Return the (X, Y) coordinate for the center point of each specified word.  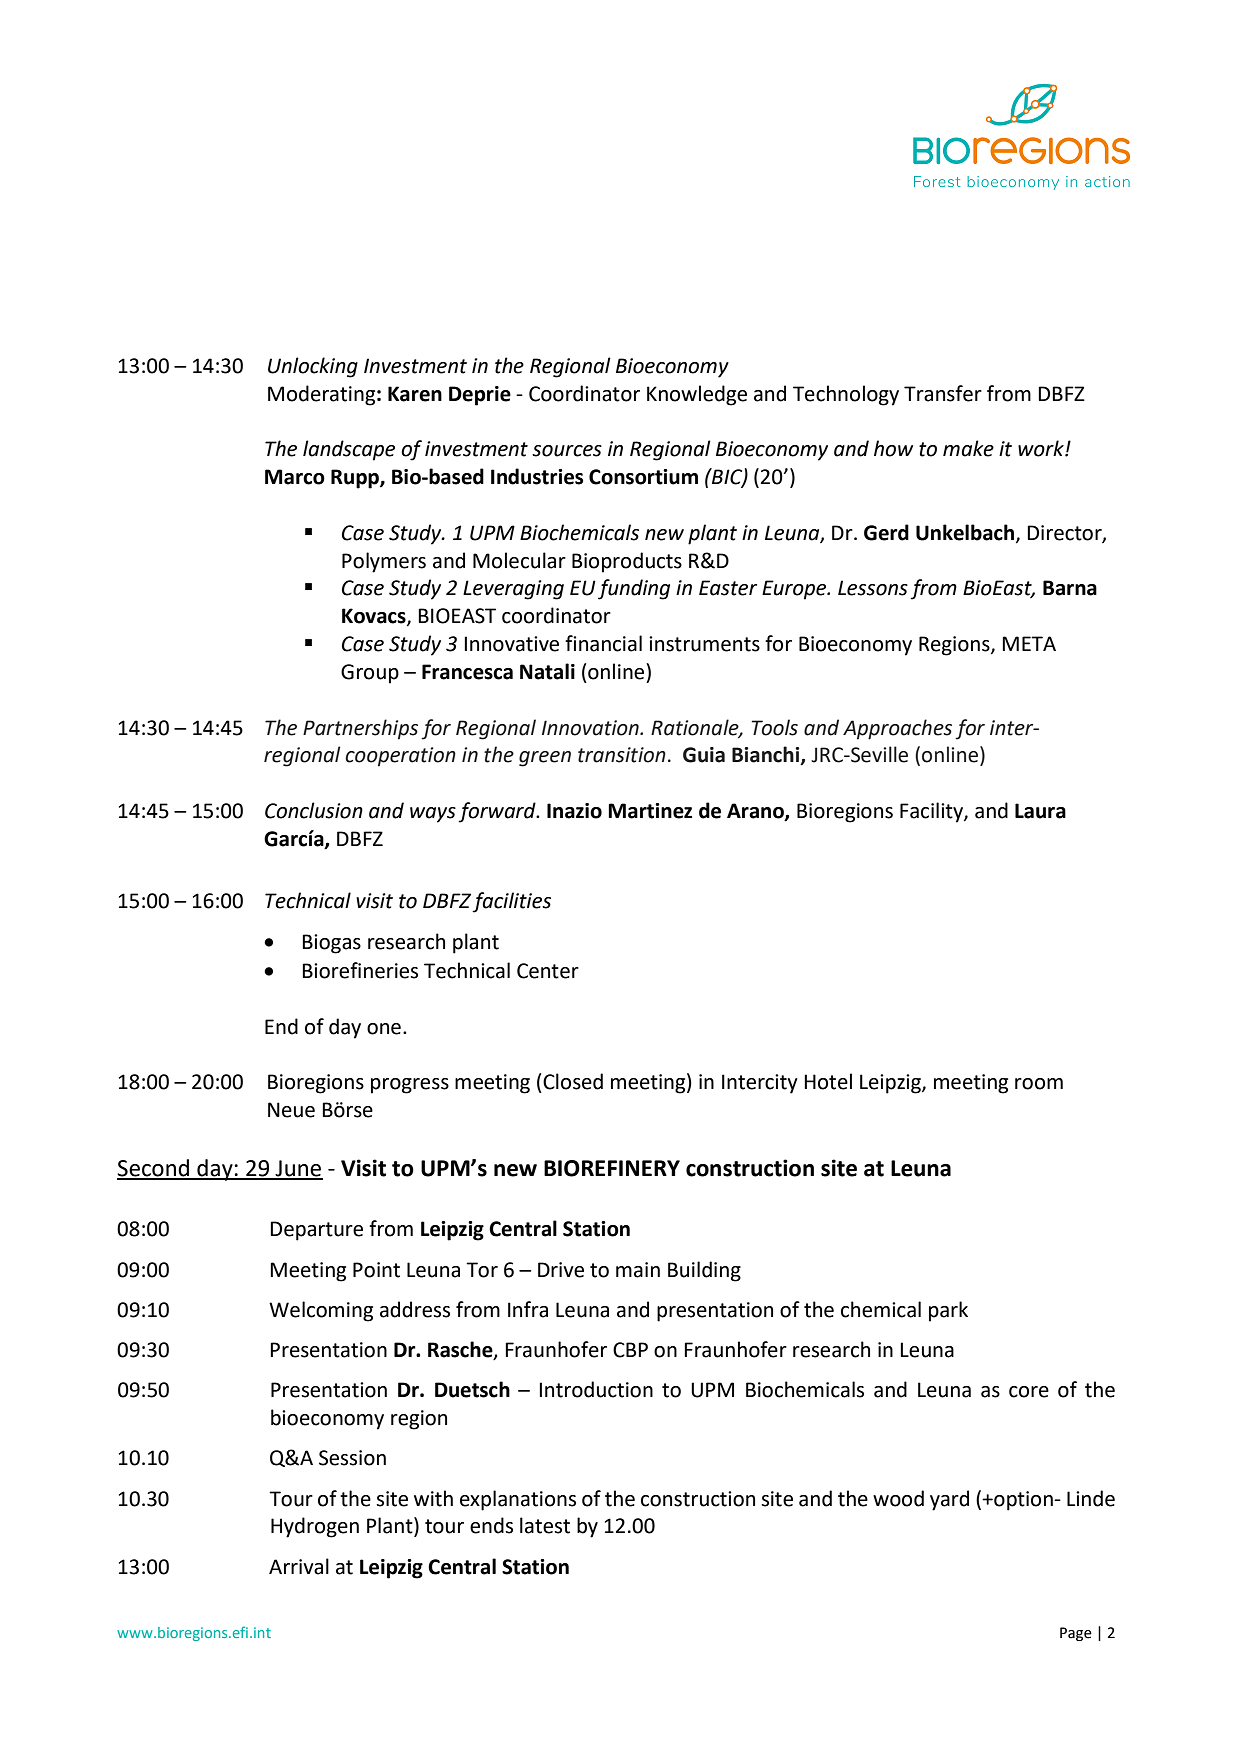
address (415, 1309)
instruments (704, 644)
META (1029, 643)
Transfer (943, 393)
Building (704, 1271)
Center (548, 971)
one (384, 1029)
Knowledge (697, 395)
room (1039, 1084)
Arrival (299, 1566)
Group (370, 674)
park (948, 1311)
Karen (415, 394)
